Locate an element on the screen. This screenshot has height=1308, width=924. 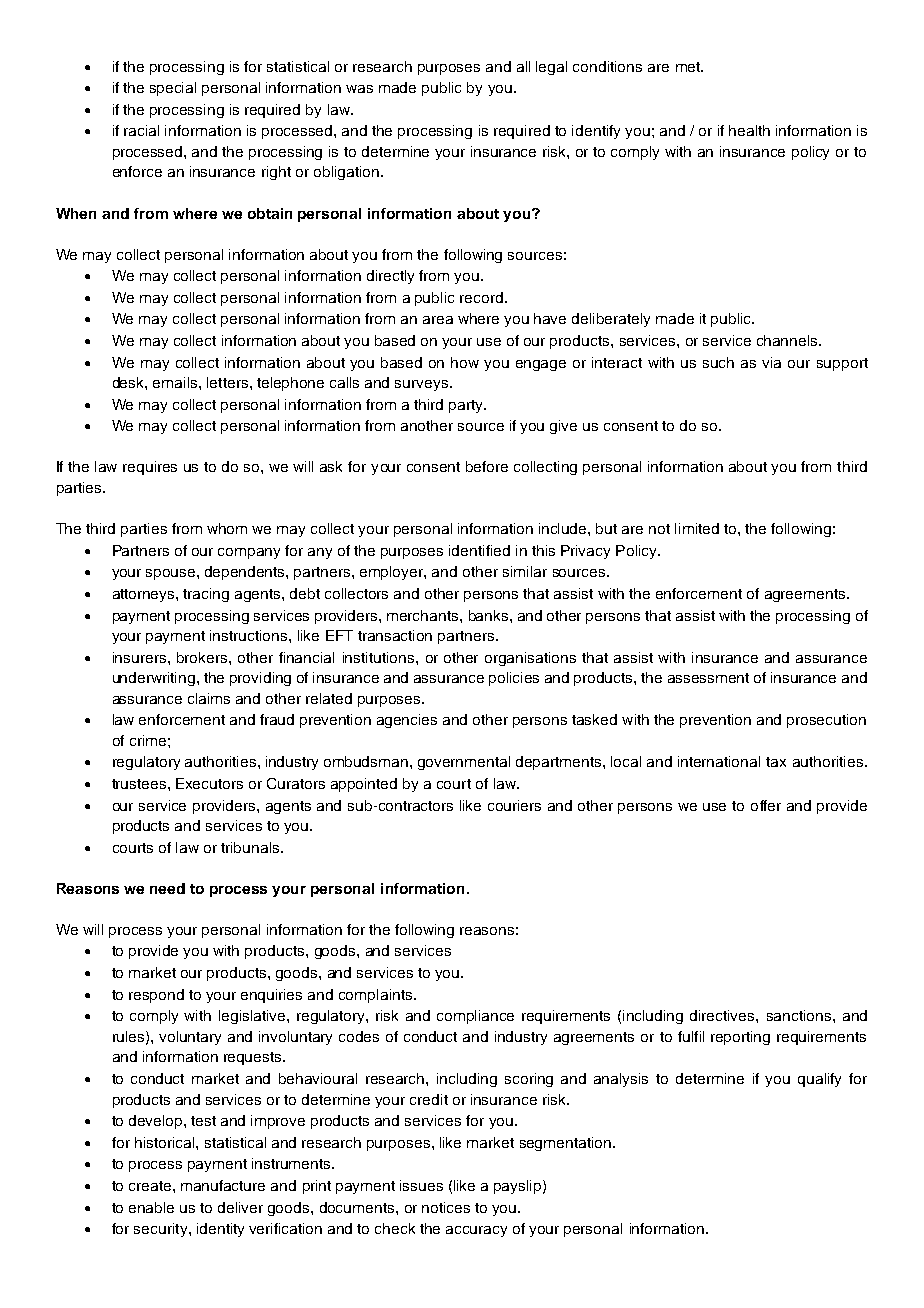
qualify is located at coordinates (819, 1080).
